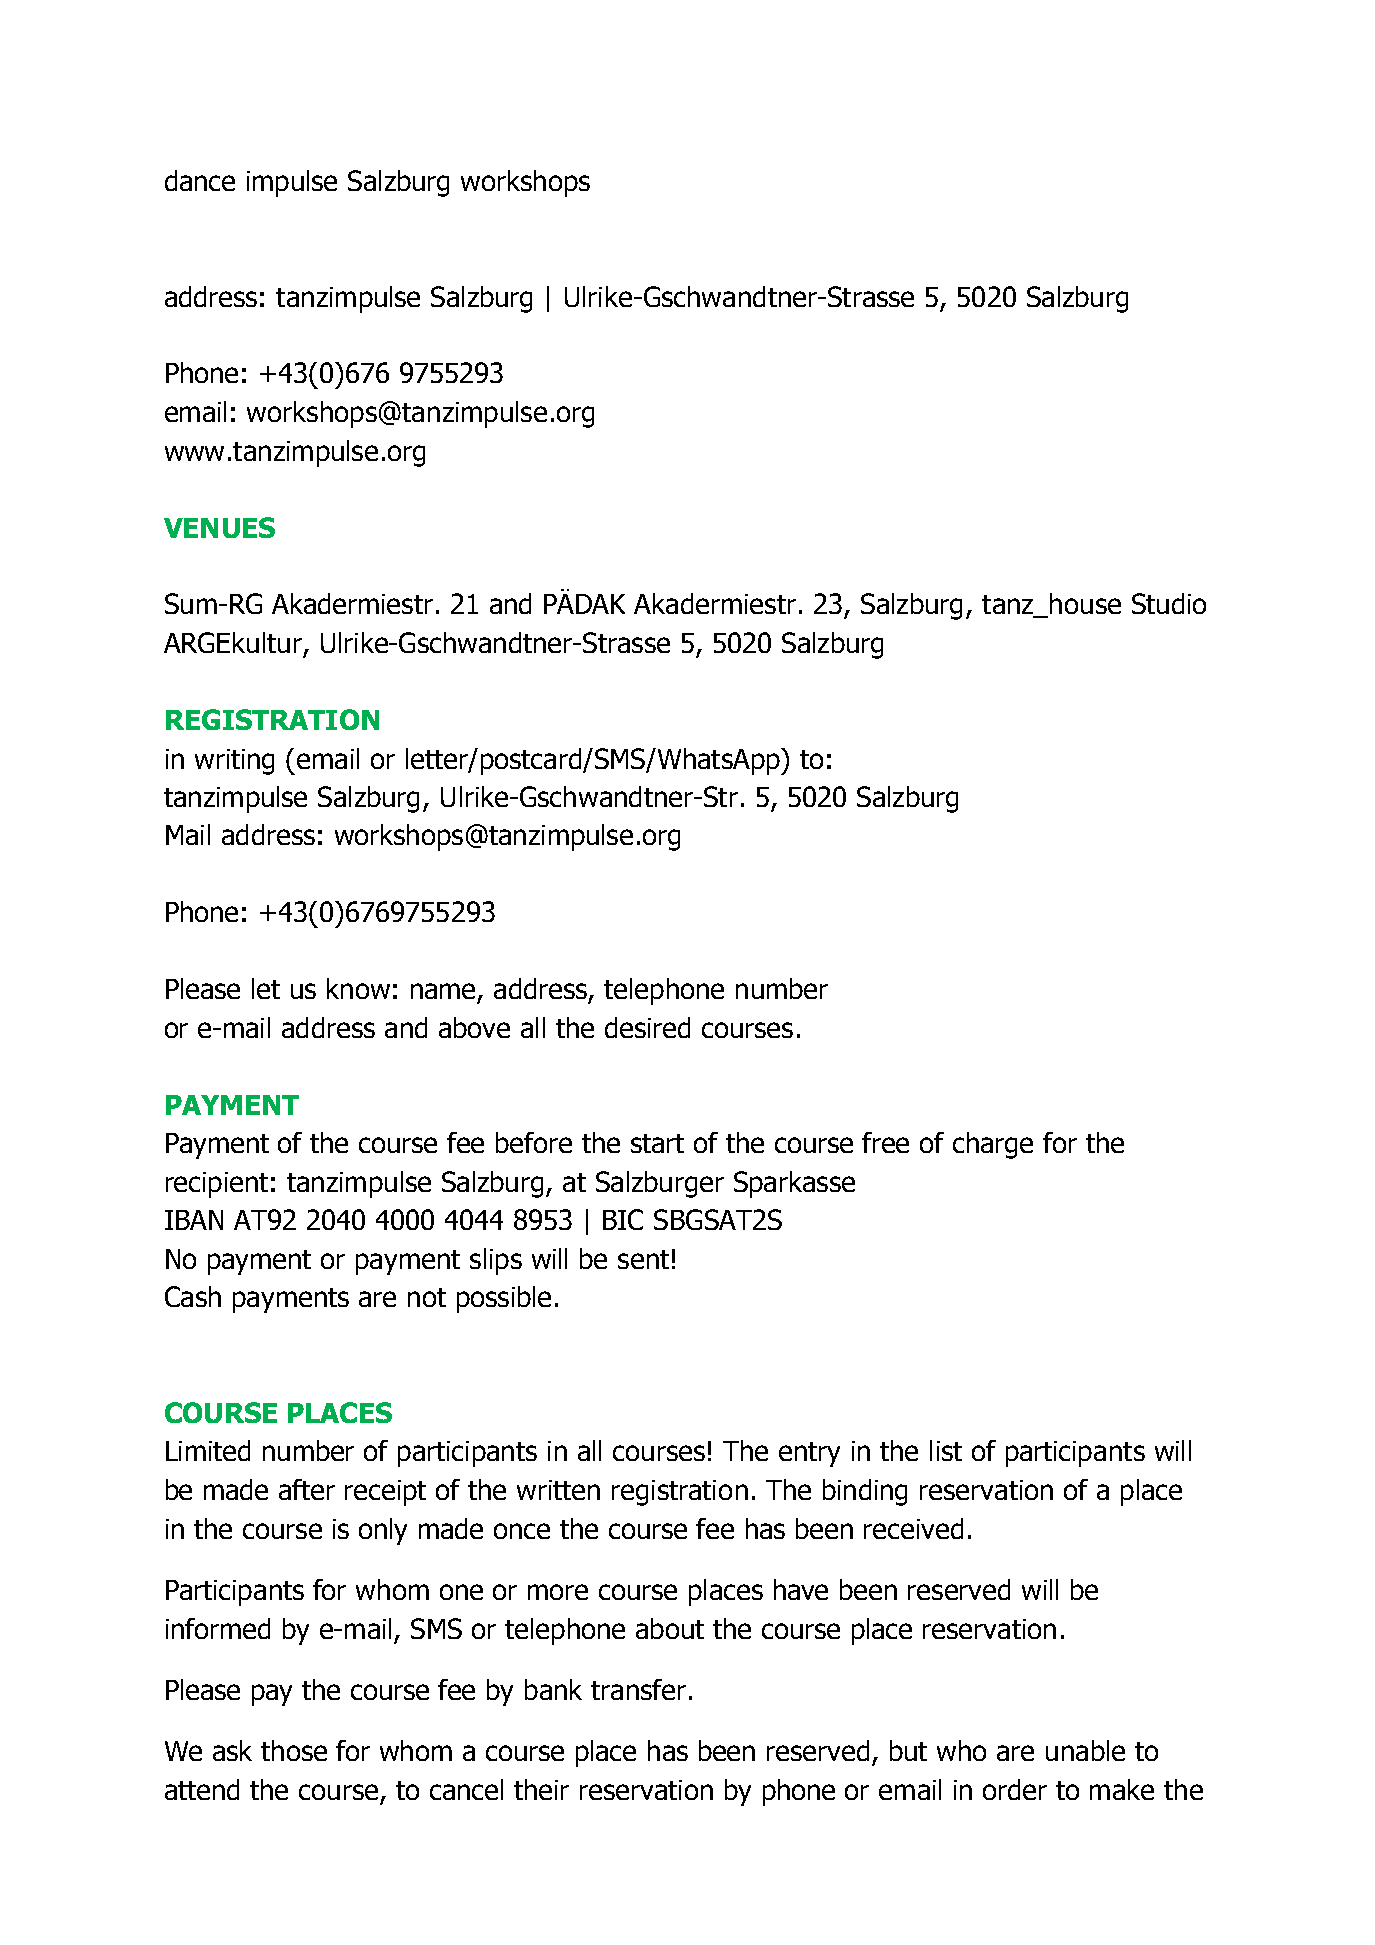  I want to click on charge, so click(993, 1145).
